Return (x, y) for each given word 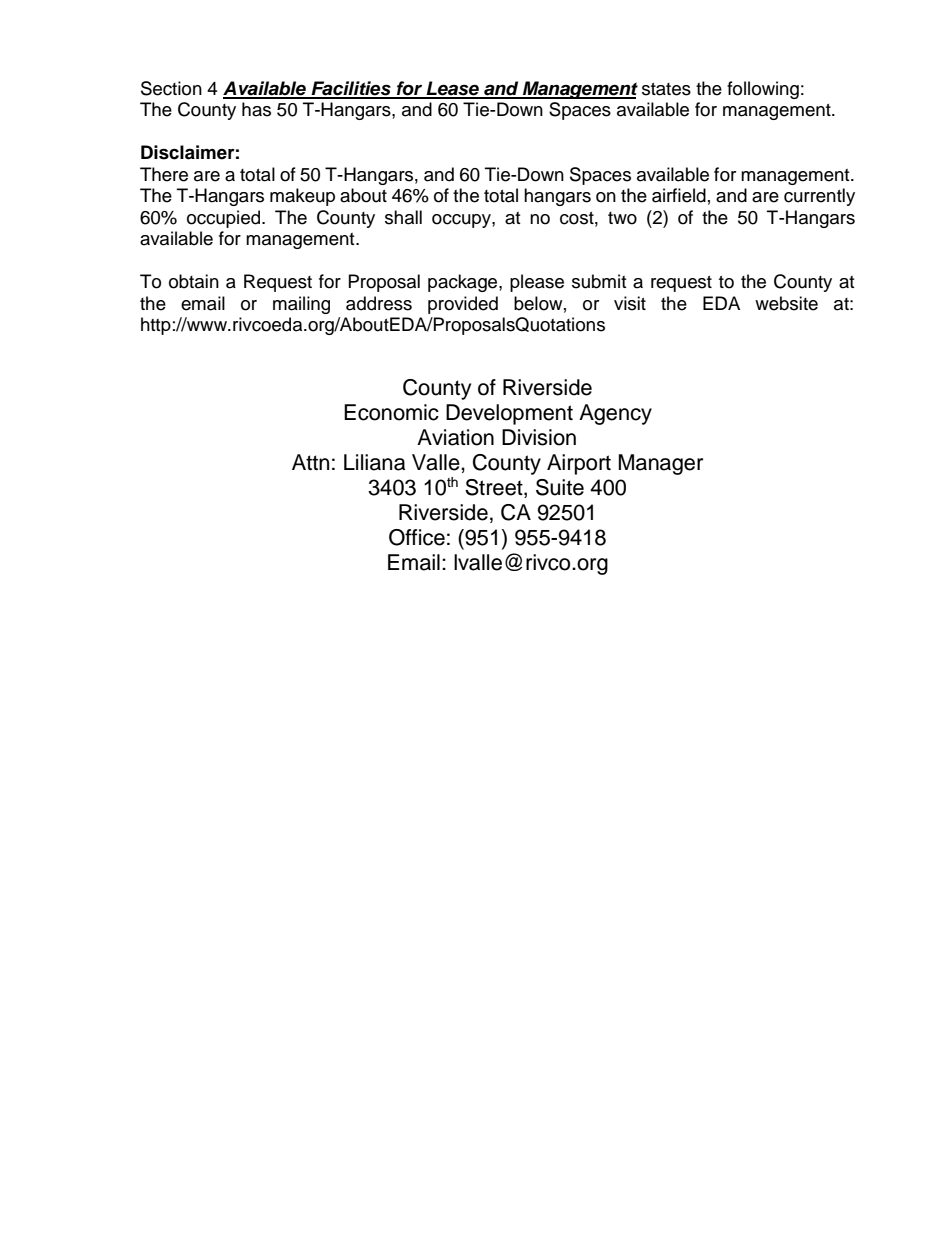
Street (495, 488)
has (256, 109)
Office (417, 537)
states (666, 89)
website (786, 303)
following (763, 90)
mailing (301, 305)
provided (463, 305)
